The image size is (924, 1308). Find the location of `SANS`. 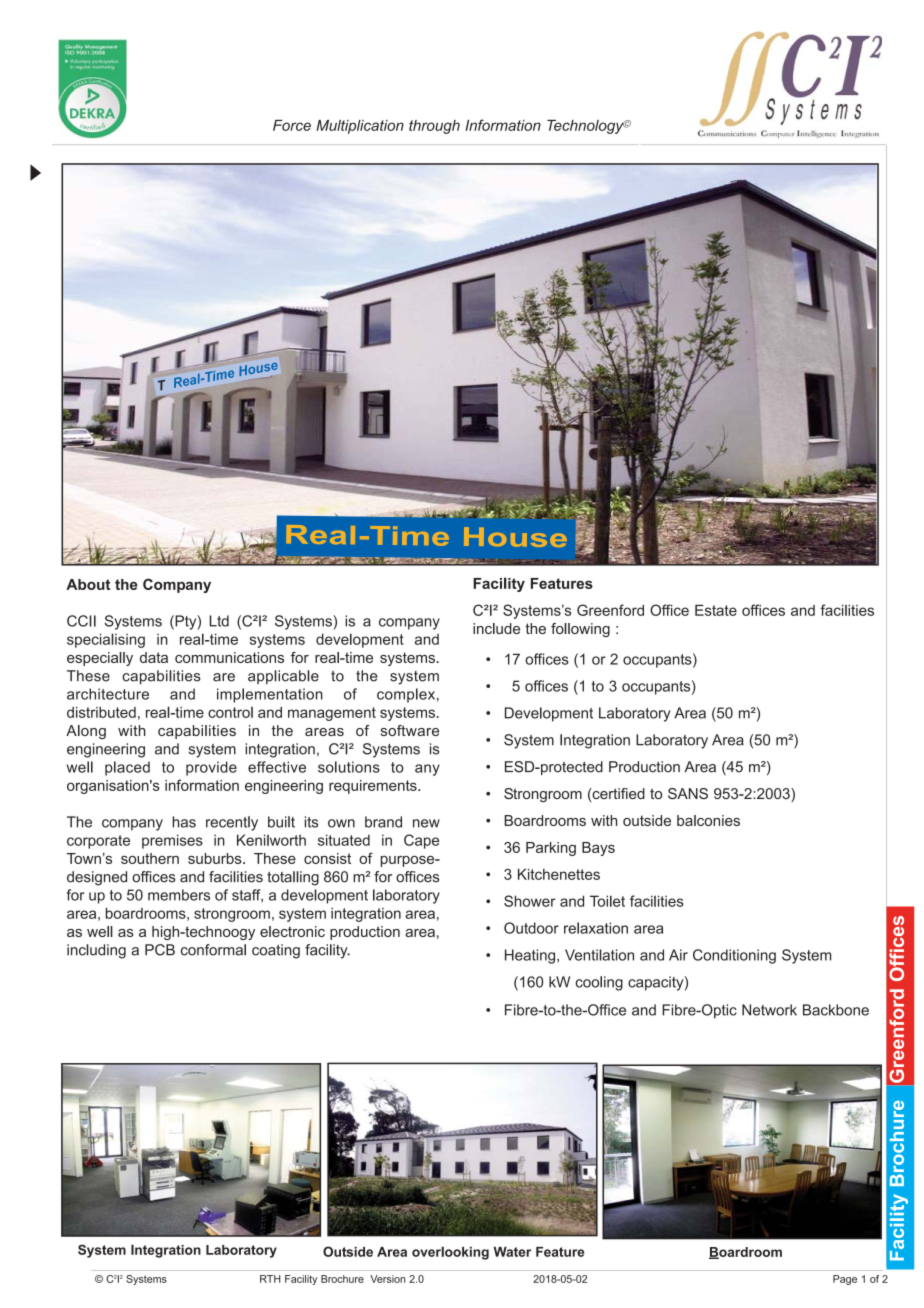

SANS is located at coordinates (688, 793).
